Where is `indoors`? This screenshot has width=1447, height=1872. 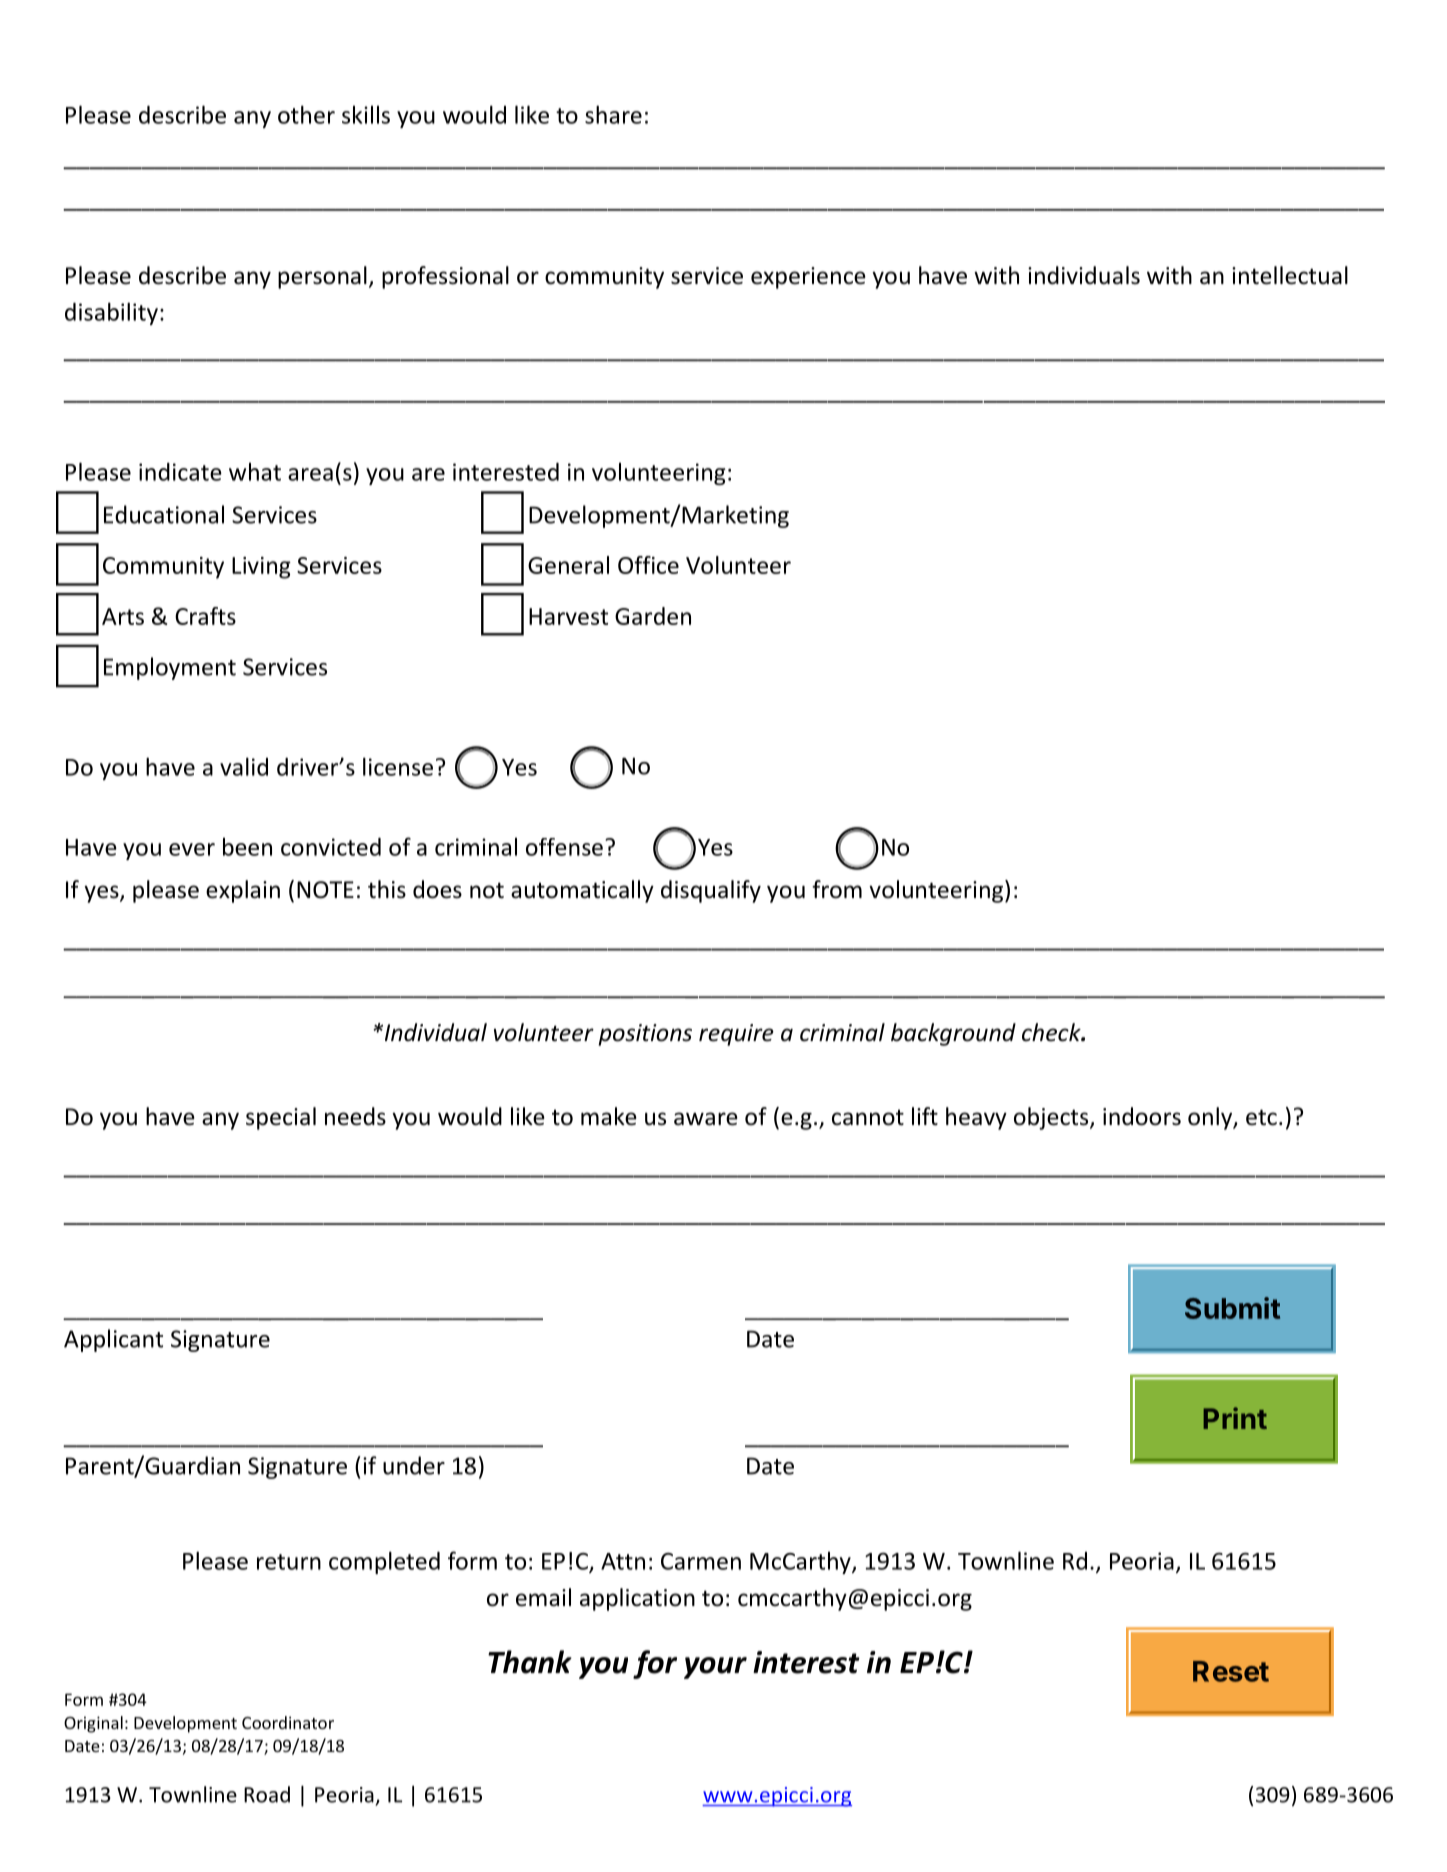 indoors is located at coordinates (1142, 1116).
